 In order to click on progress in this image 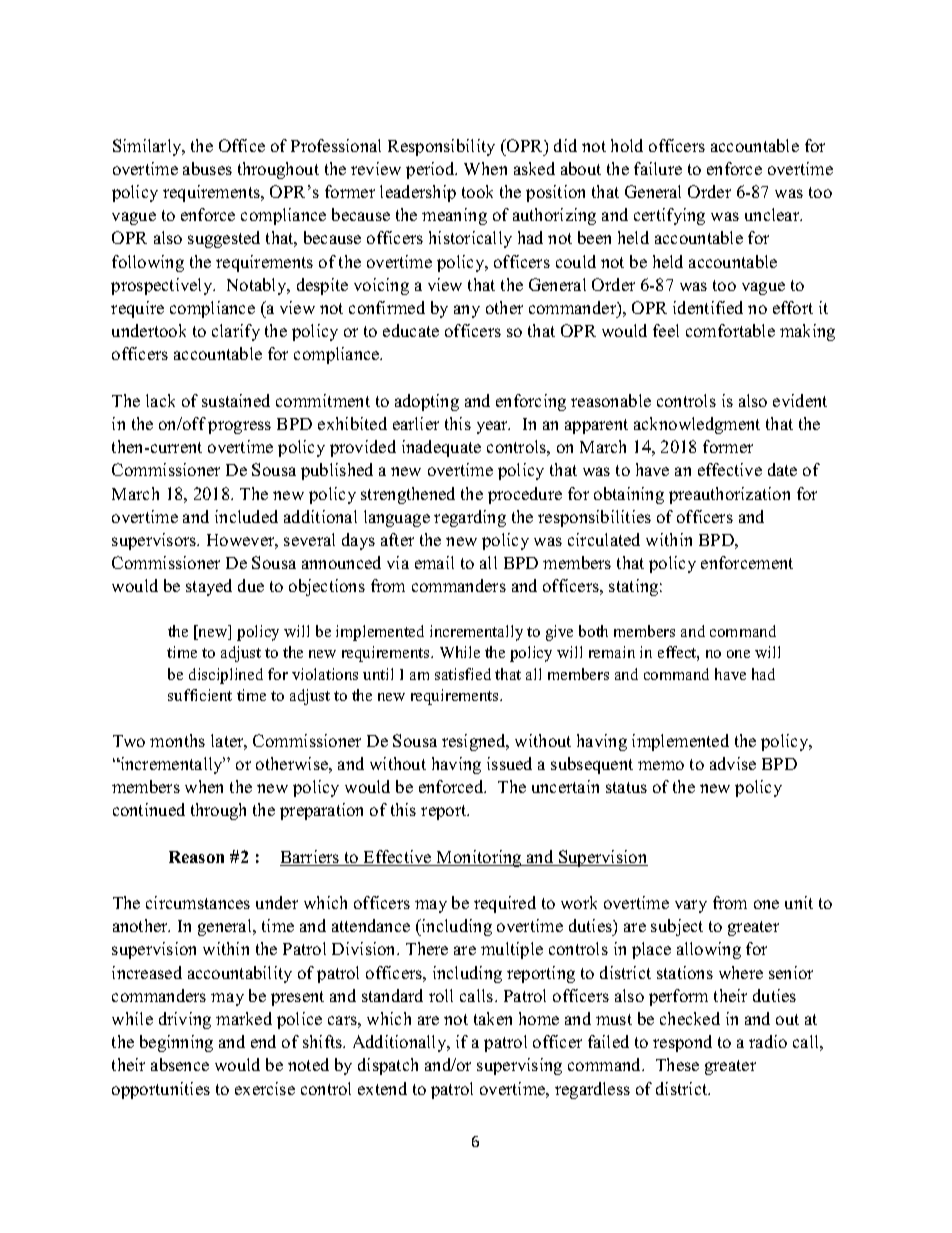, I will do `click(239, 427)`.
